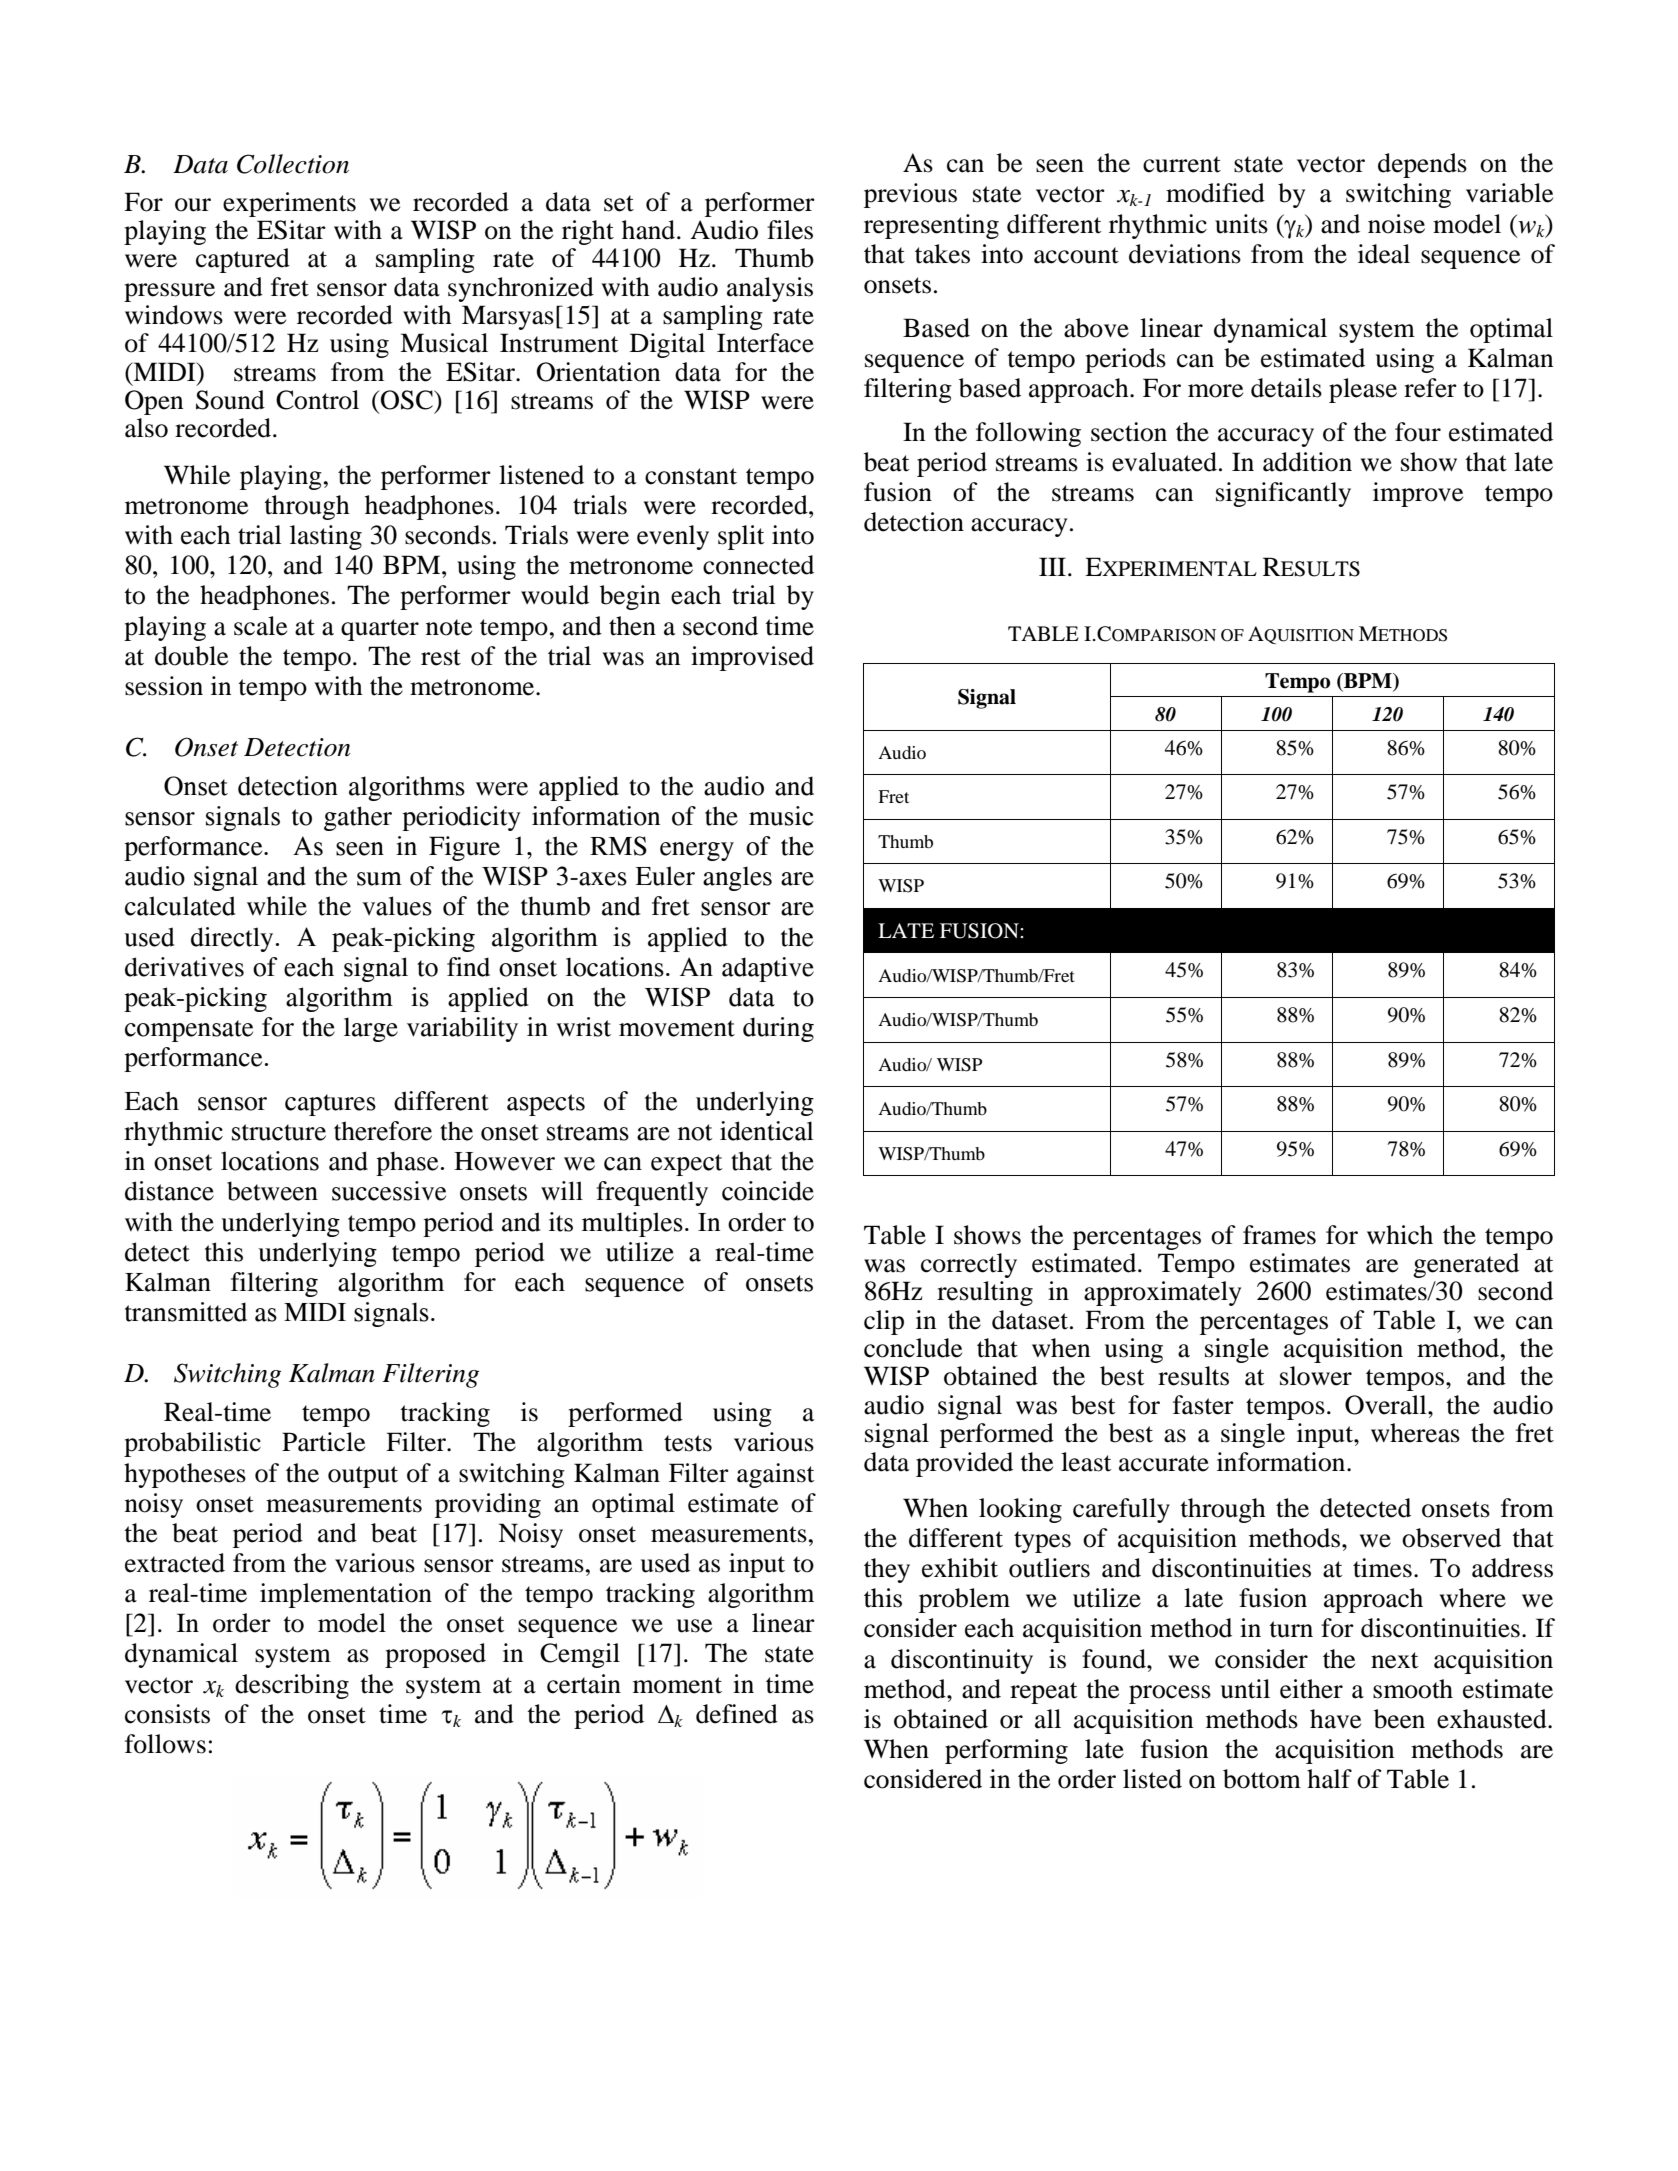 The width and height of the image is (1678, 2171). Describe the element at coordinates (1396, 224) in the image. I see `noise` at that location.
